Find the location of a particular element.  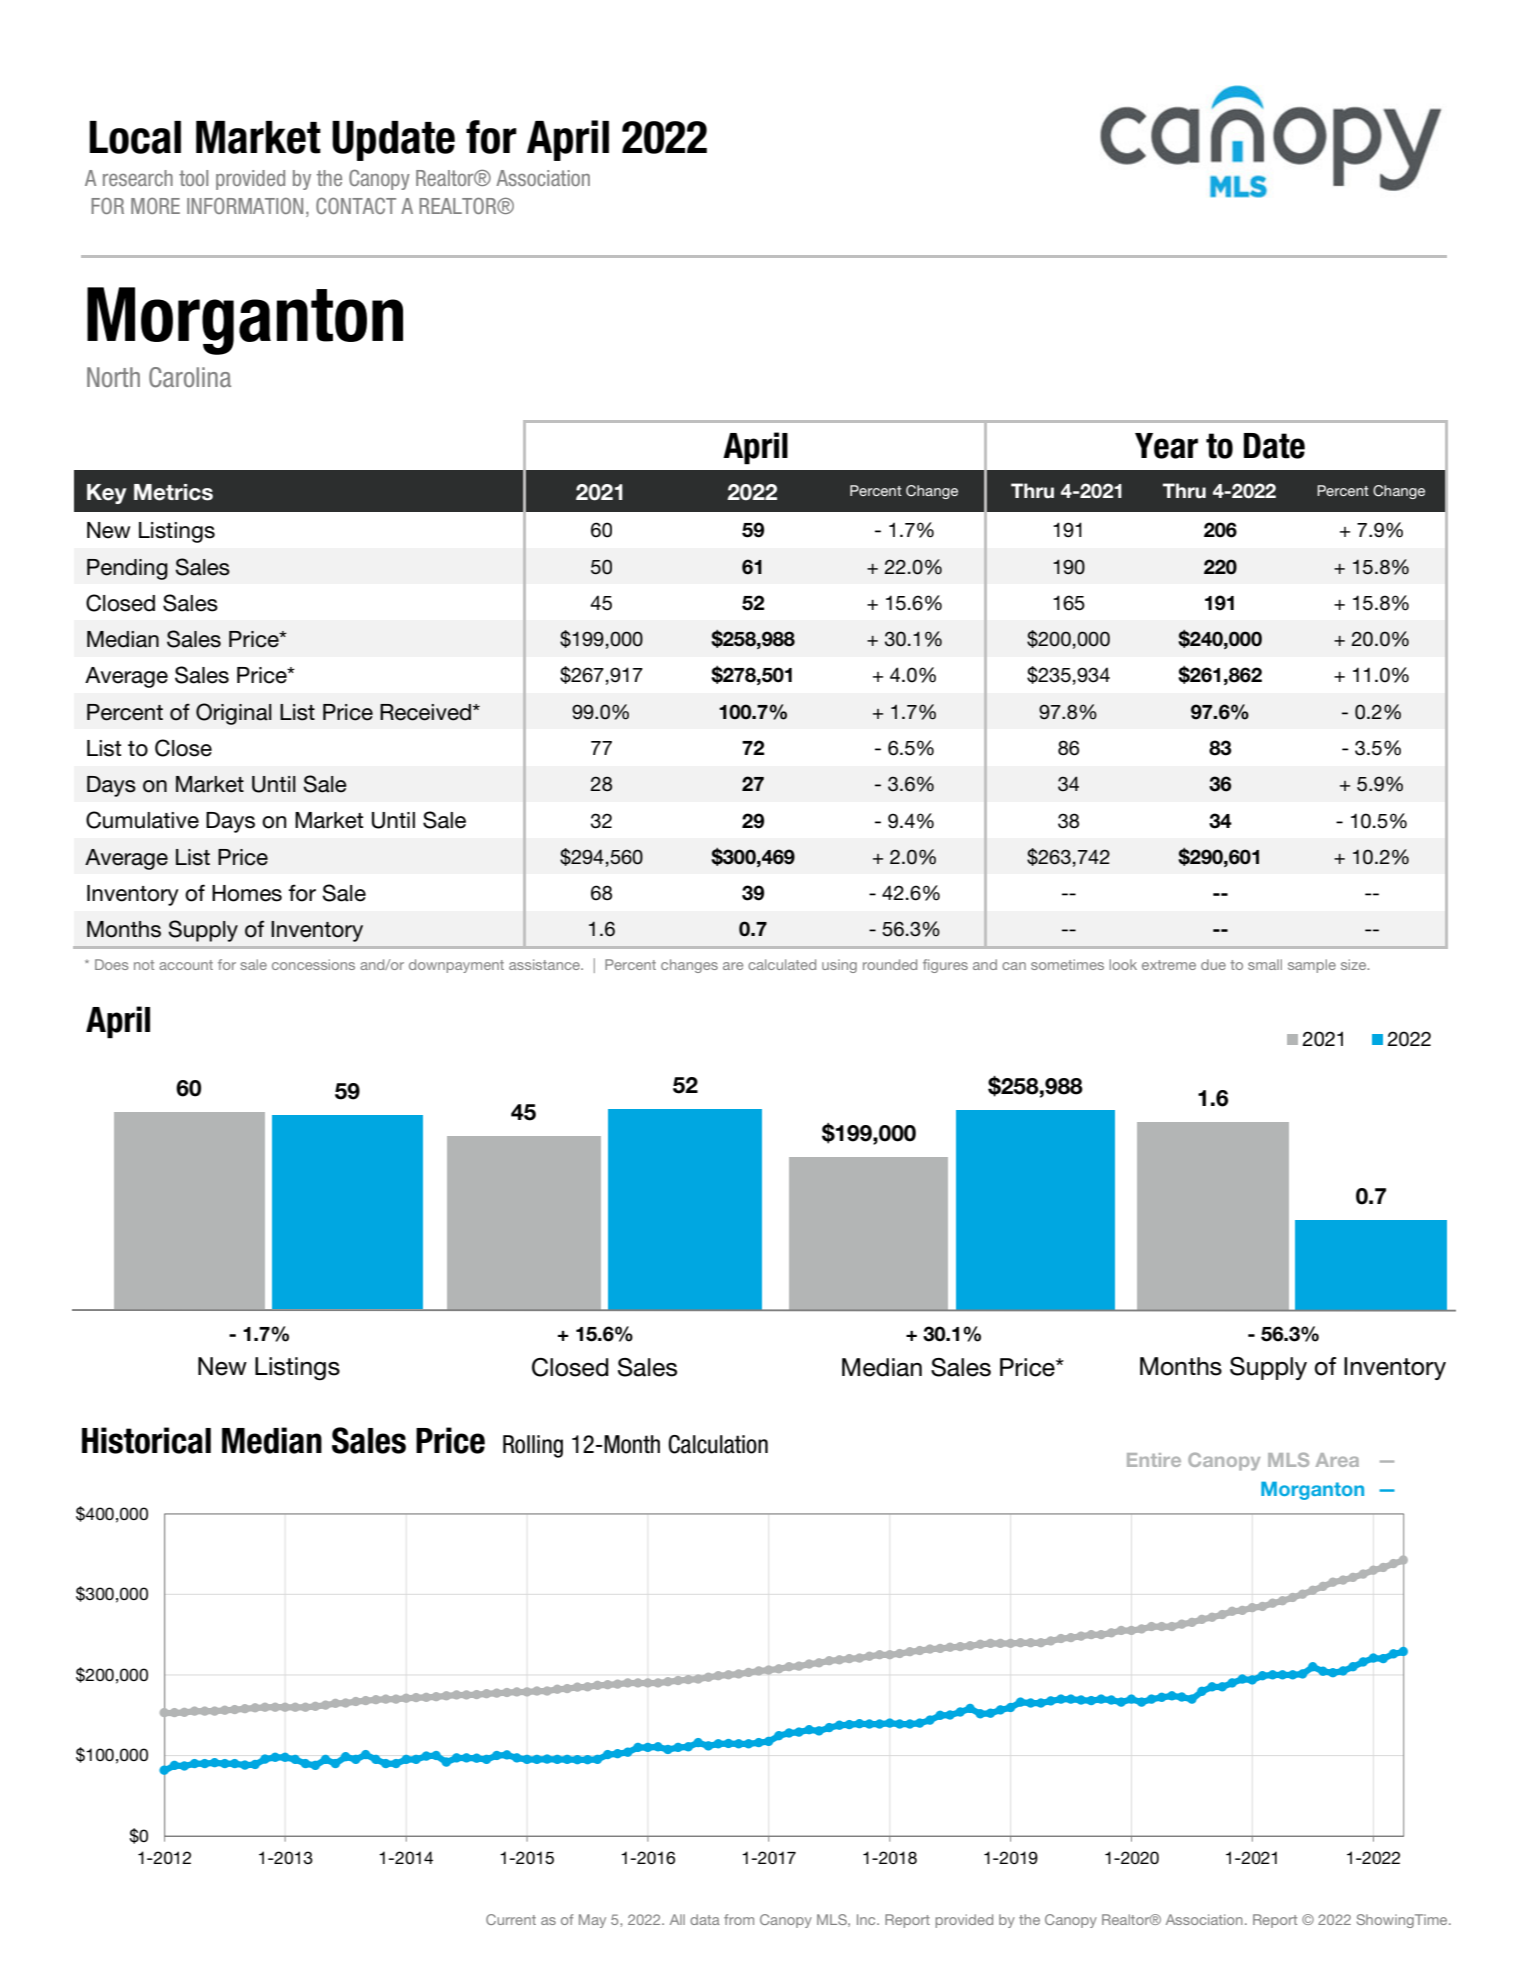

CONTACT is located at coordinates (356, 205).
